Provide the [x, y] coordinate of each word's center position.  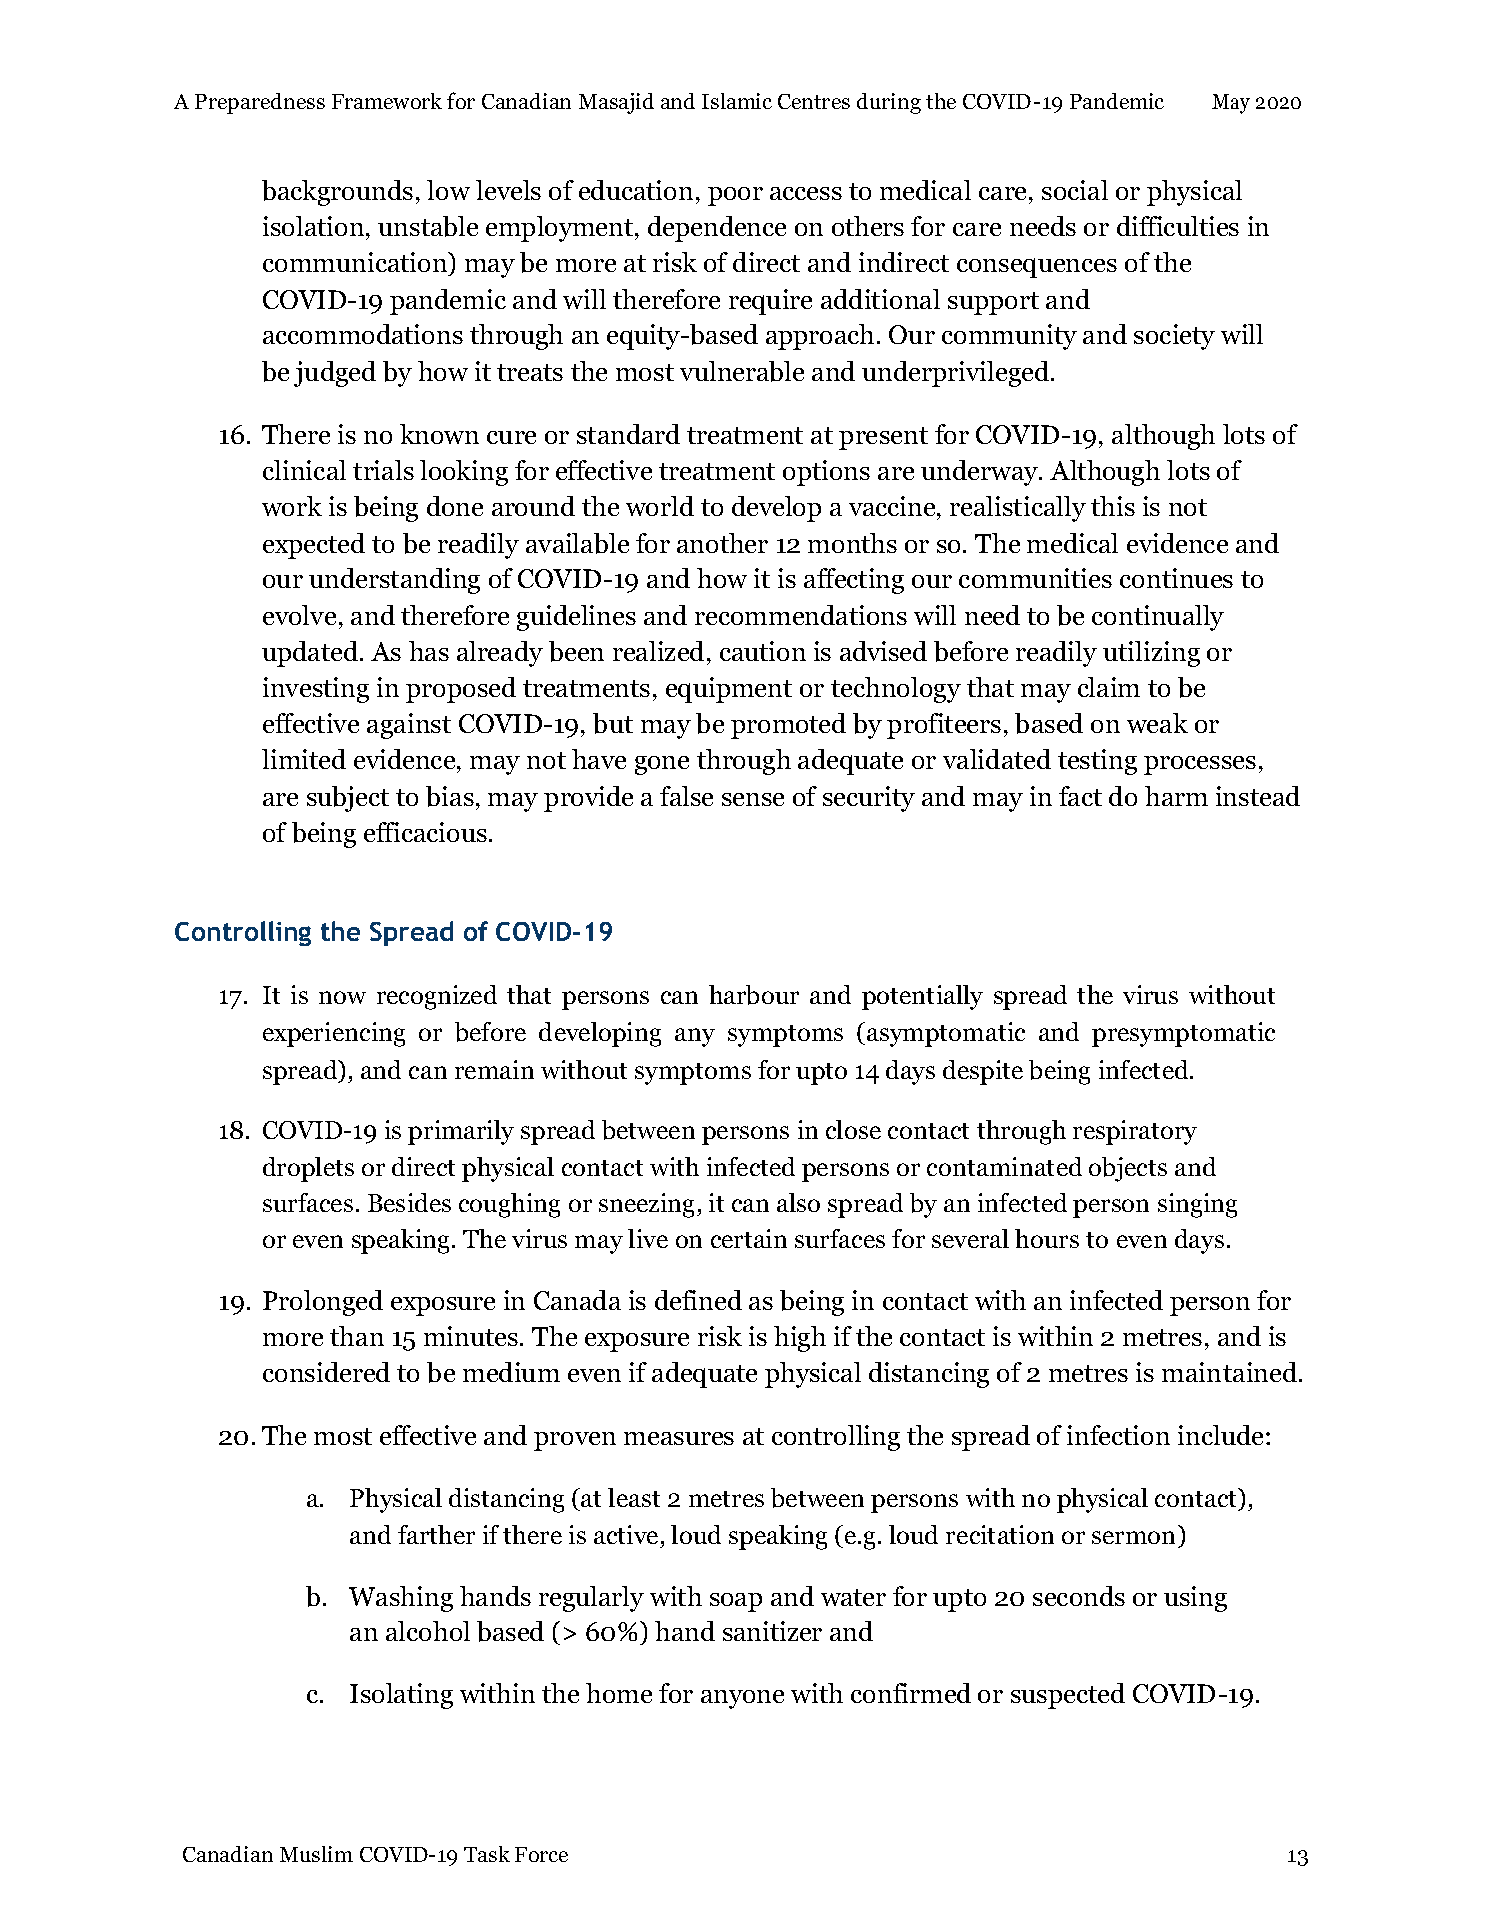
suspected [1068, 1696]
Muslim [316, 1854]
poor [735, 196]
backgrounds [337, 193]
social [1075, 190]
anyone [742, 1699]
